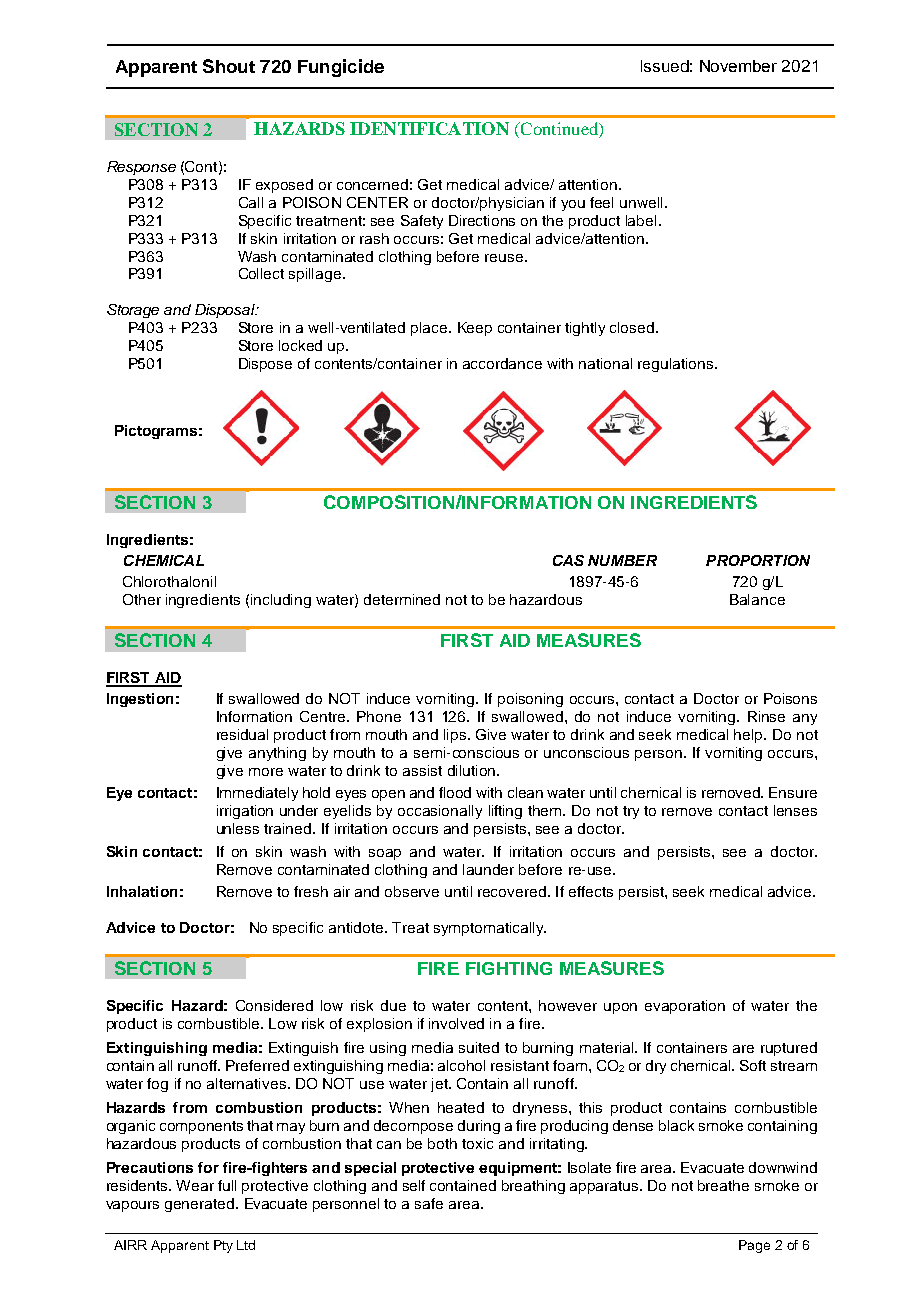 This image has width=924, height=1308. Describe the element at coordinates (738, 66) in the image. I see `November` at that location.
